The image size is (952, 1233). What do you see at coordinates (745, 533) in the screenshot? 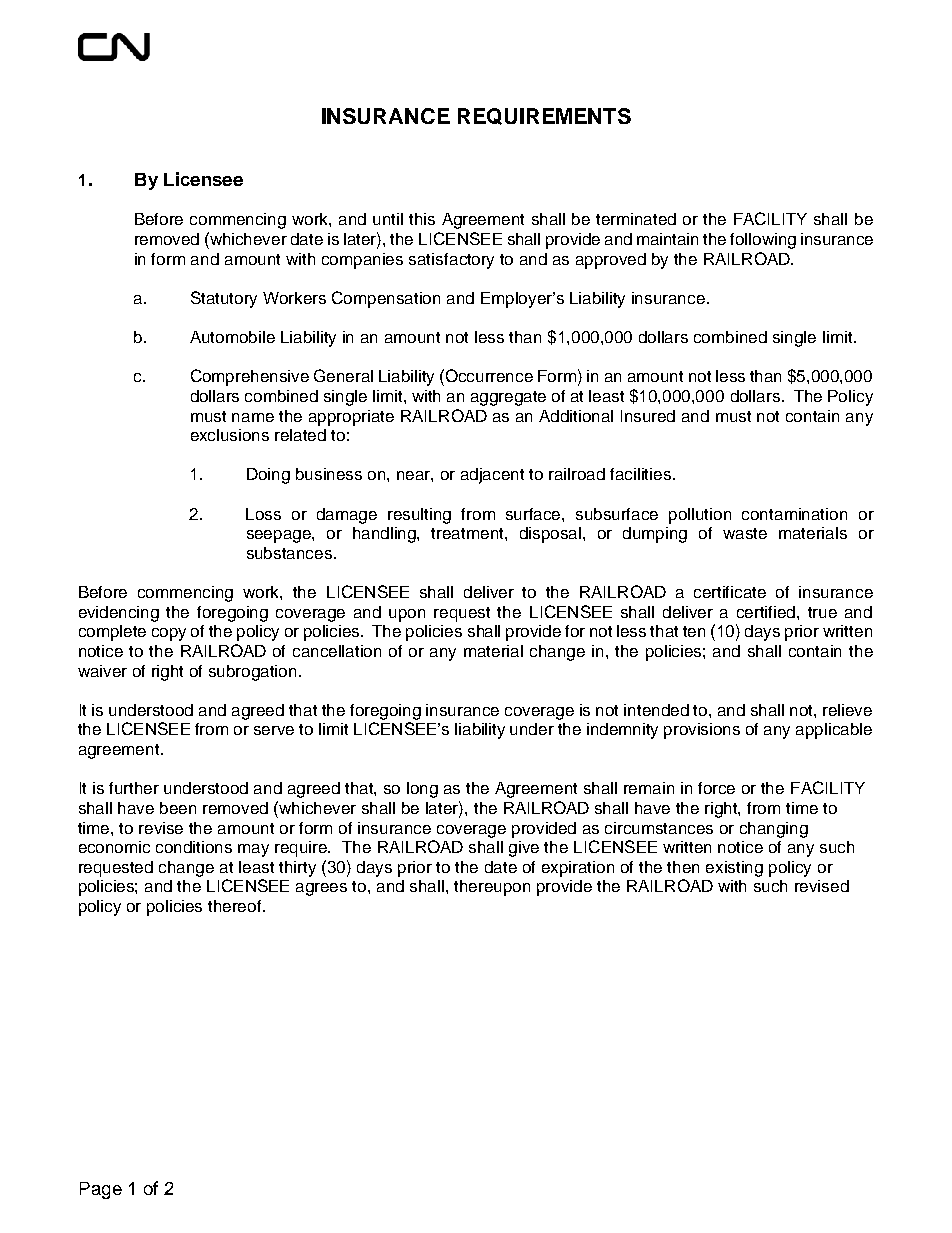
I see `waste` at bounding box center [745, 533].
